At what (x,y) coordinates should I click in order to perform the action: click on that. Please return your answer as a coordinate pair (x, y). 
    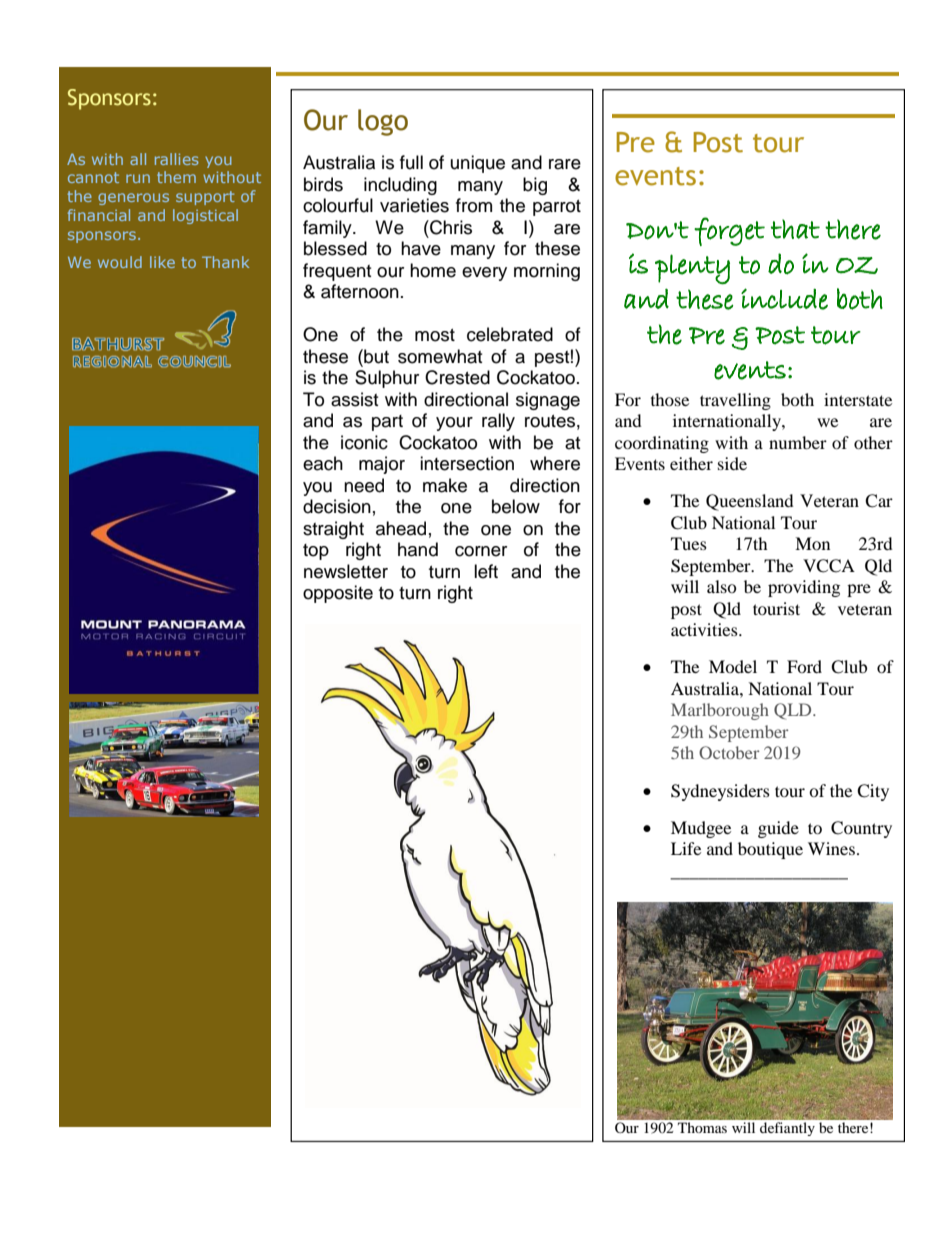
    Looking at the image, I should click on (795, 229).
